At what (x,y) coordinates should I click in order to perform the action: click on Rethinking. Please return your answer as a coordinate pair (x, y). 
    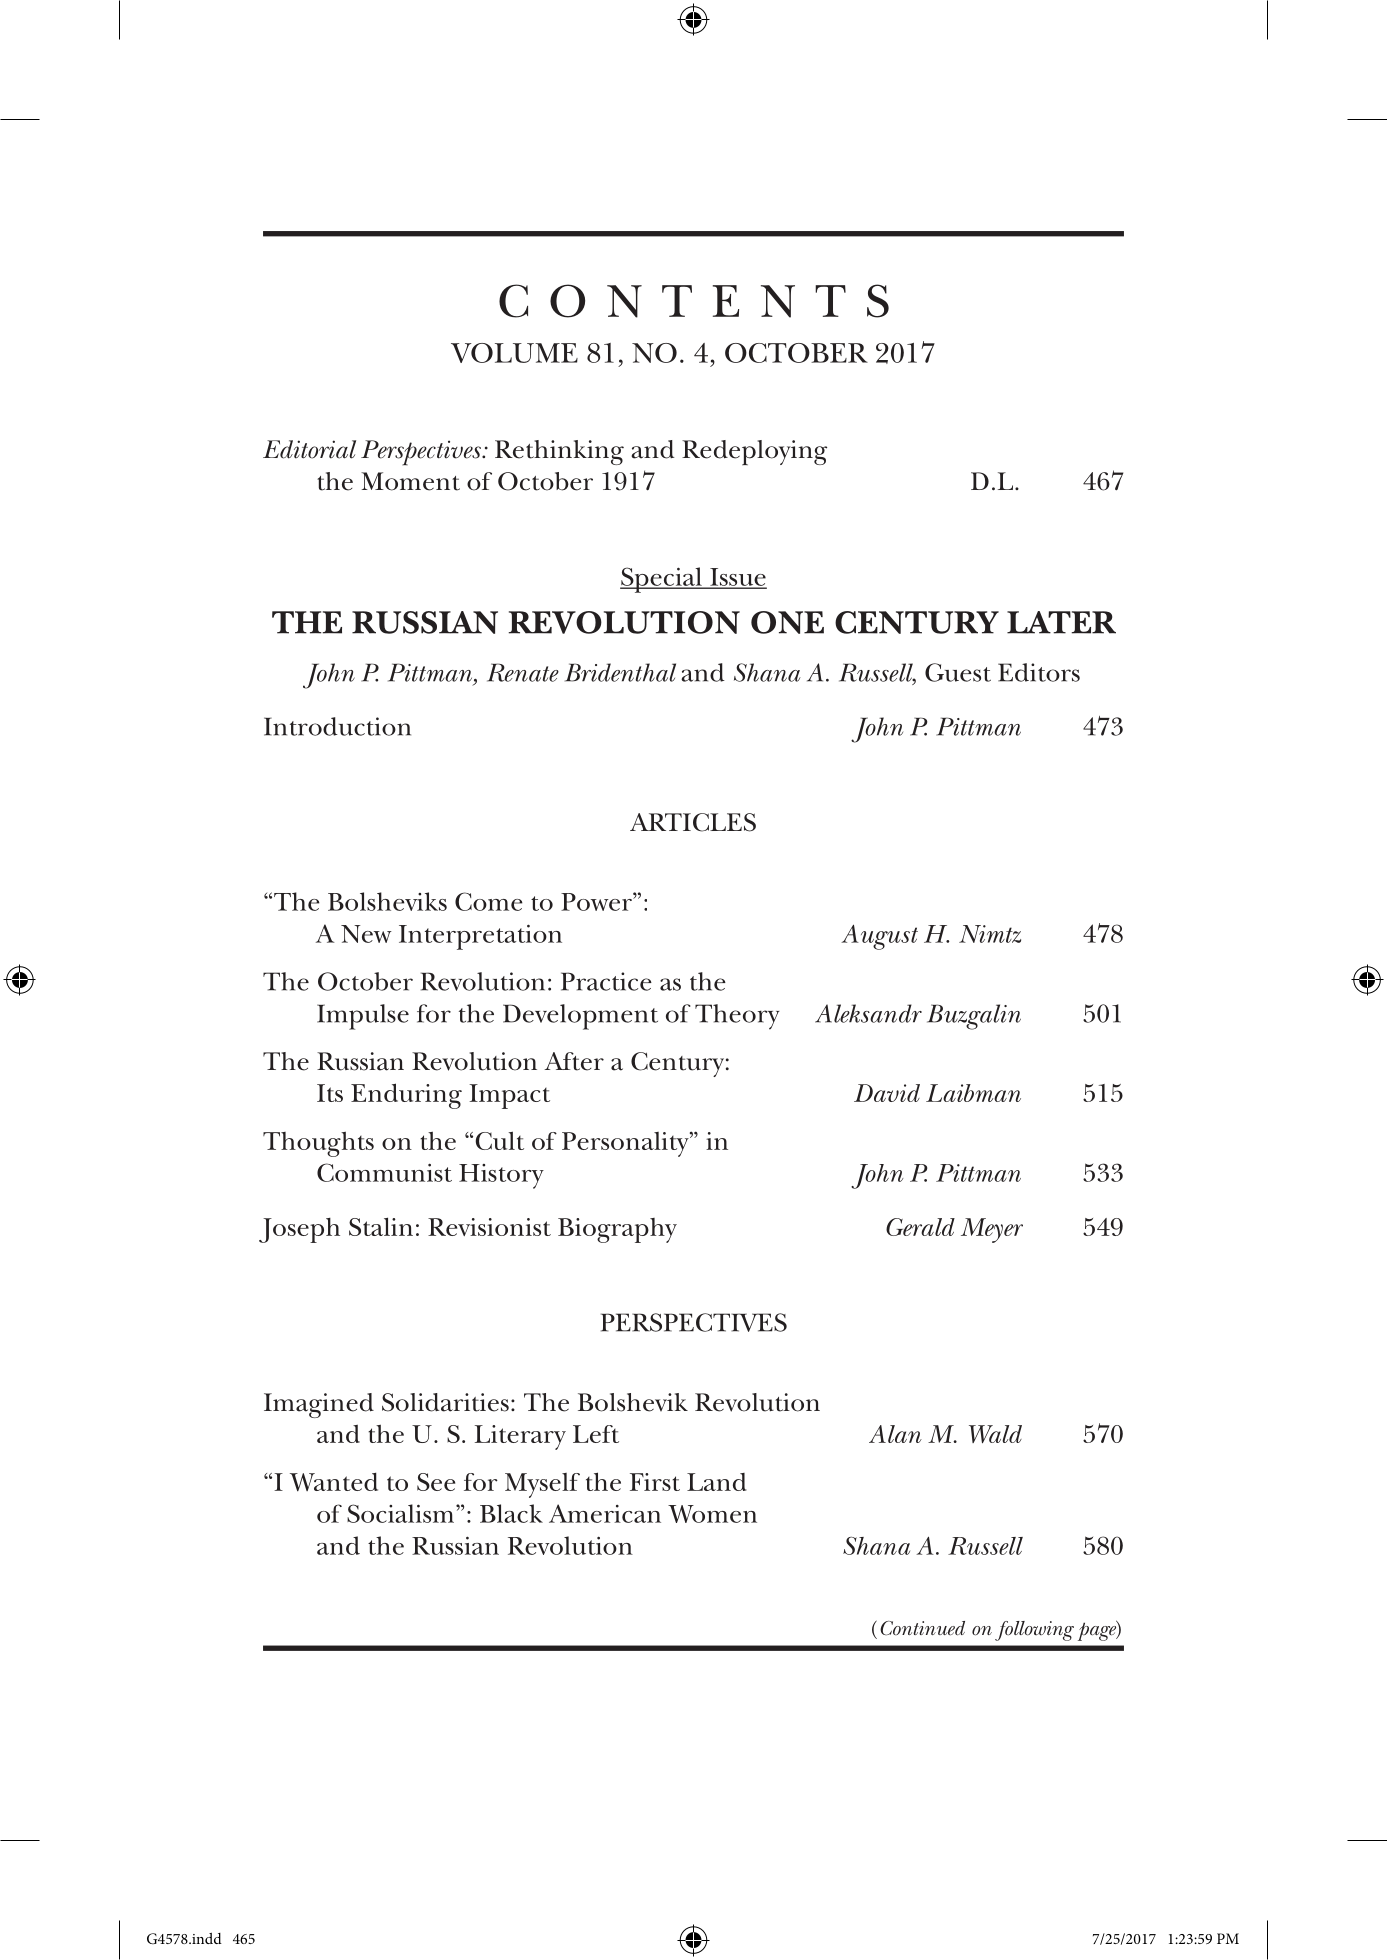
    Looking at the image, I should click on (559, 452).
